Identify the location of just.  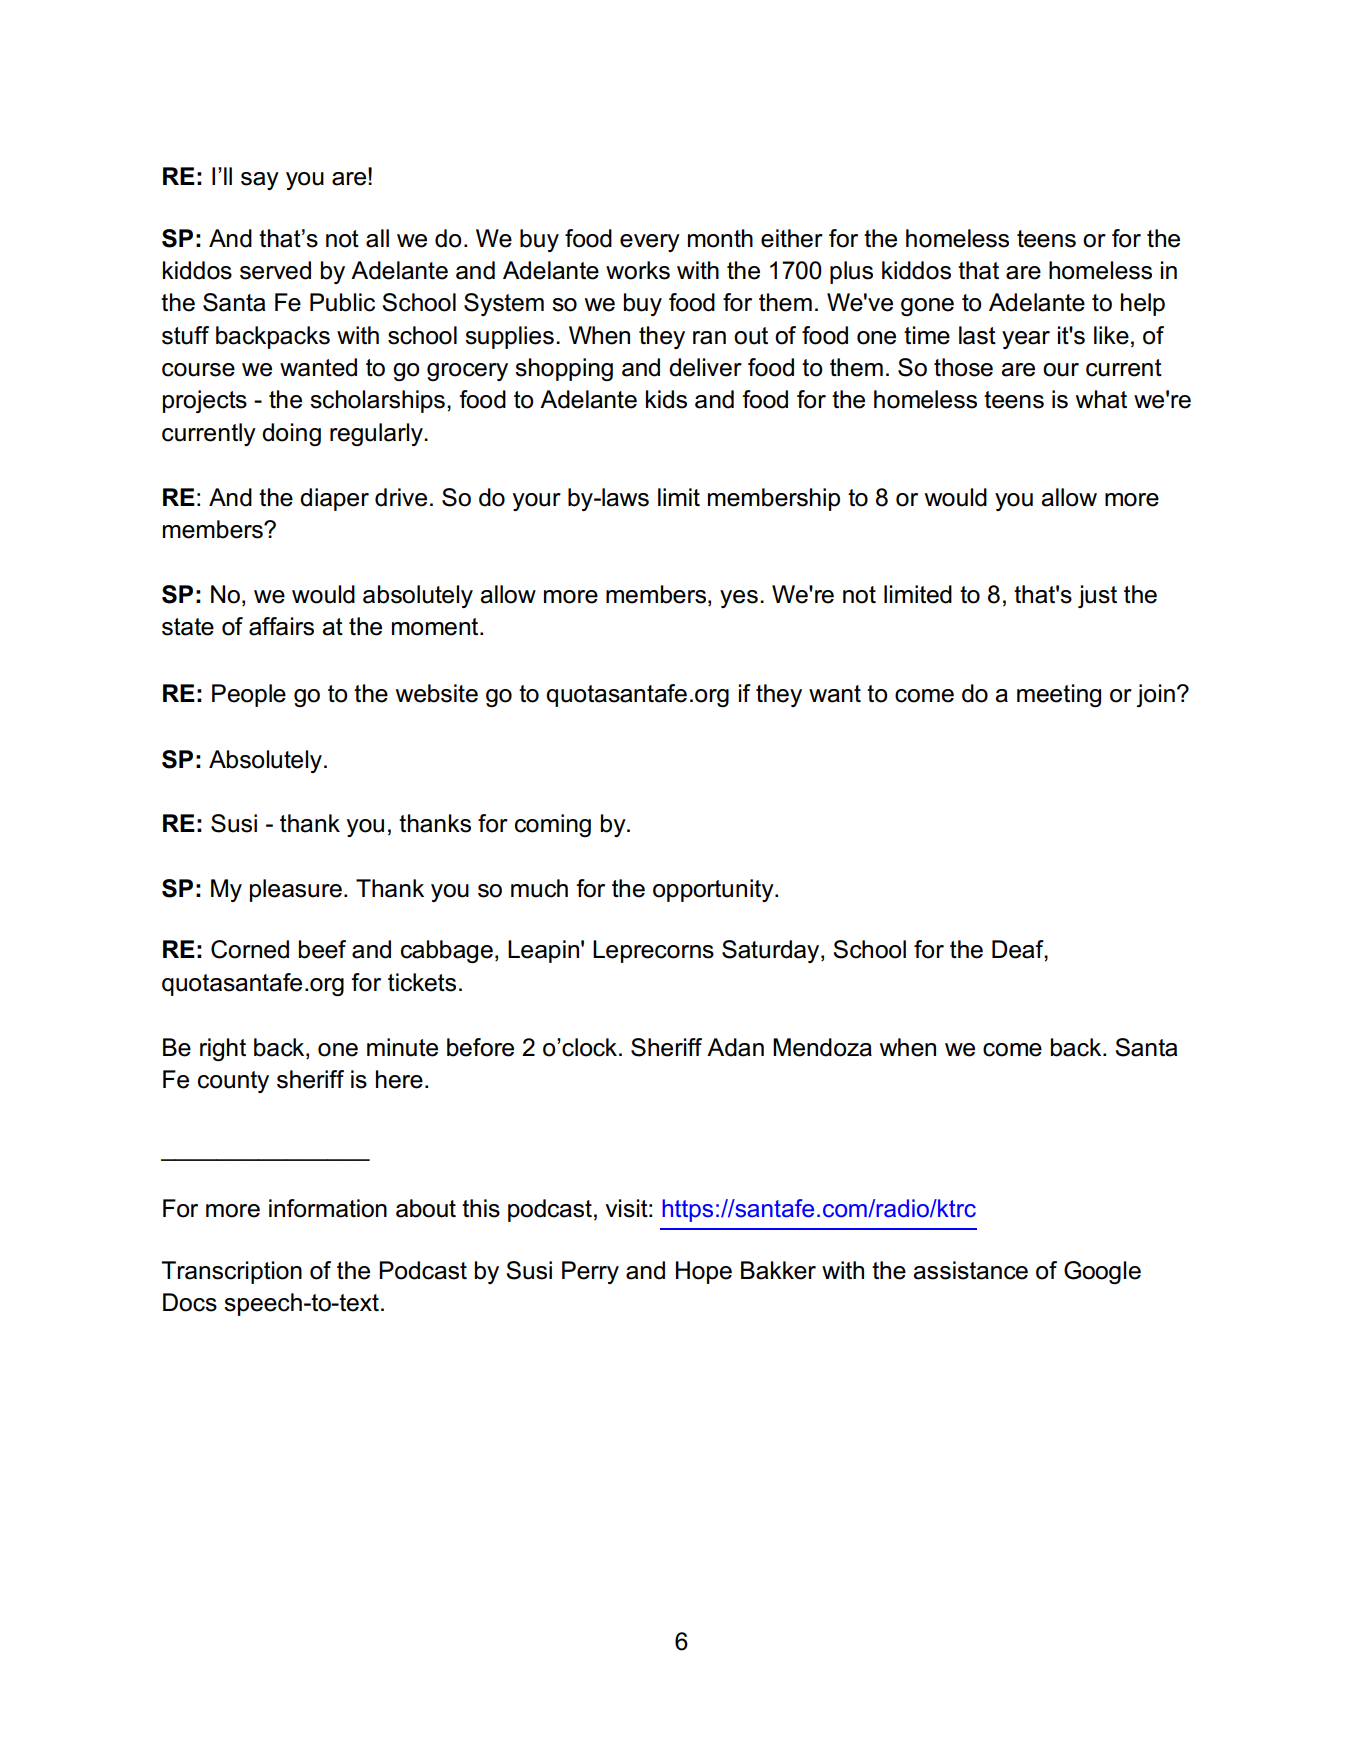
(1097, 596).
